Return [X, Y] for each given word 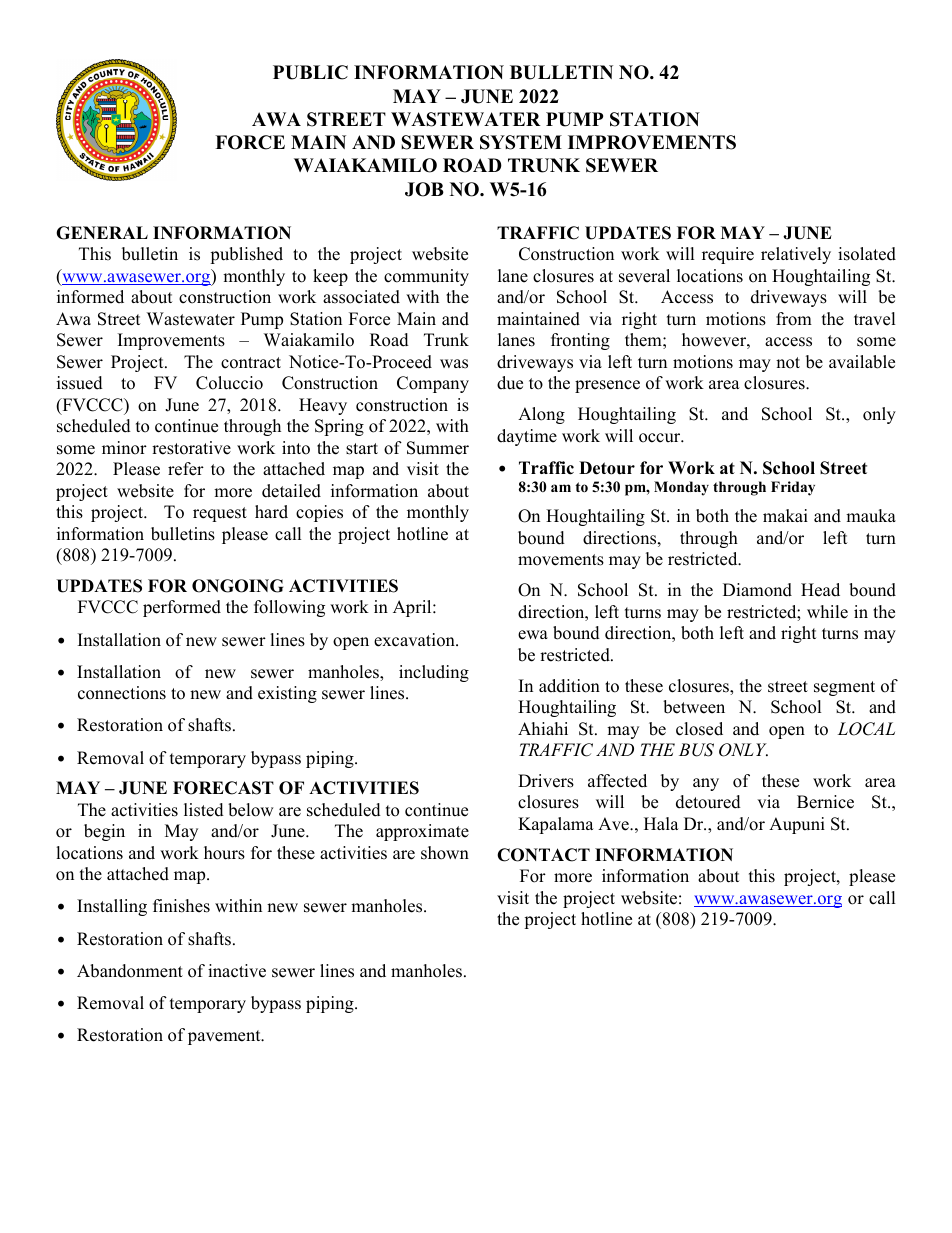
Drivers [546, 781]
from [794, 319]
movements [561, 560]
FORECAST [223, 788]
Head [820, 590]
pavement [225, 1037]
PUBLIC [310, 72]
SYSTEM [521, 142]
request [220, 514]
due [510, 383]
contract [251, 363]
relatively [796, 255]
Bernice [825, 802]
